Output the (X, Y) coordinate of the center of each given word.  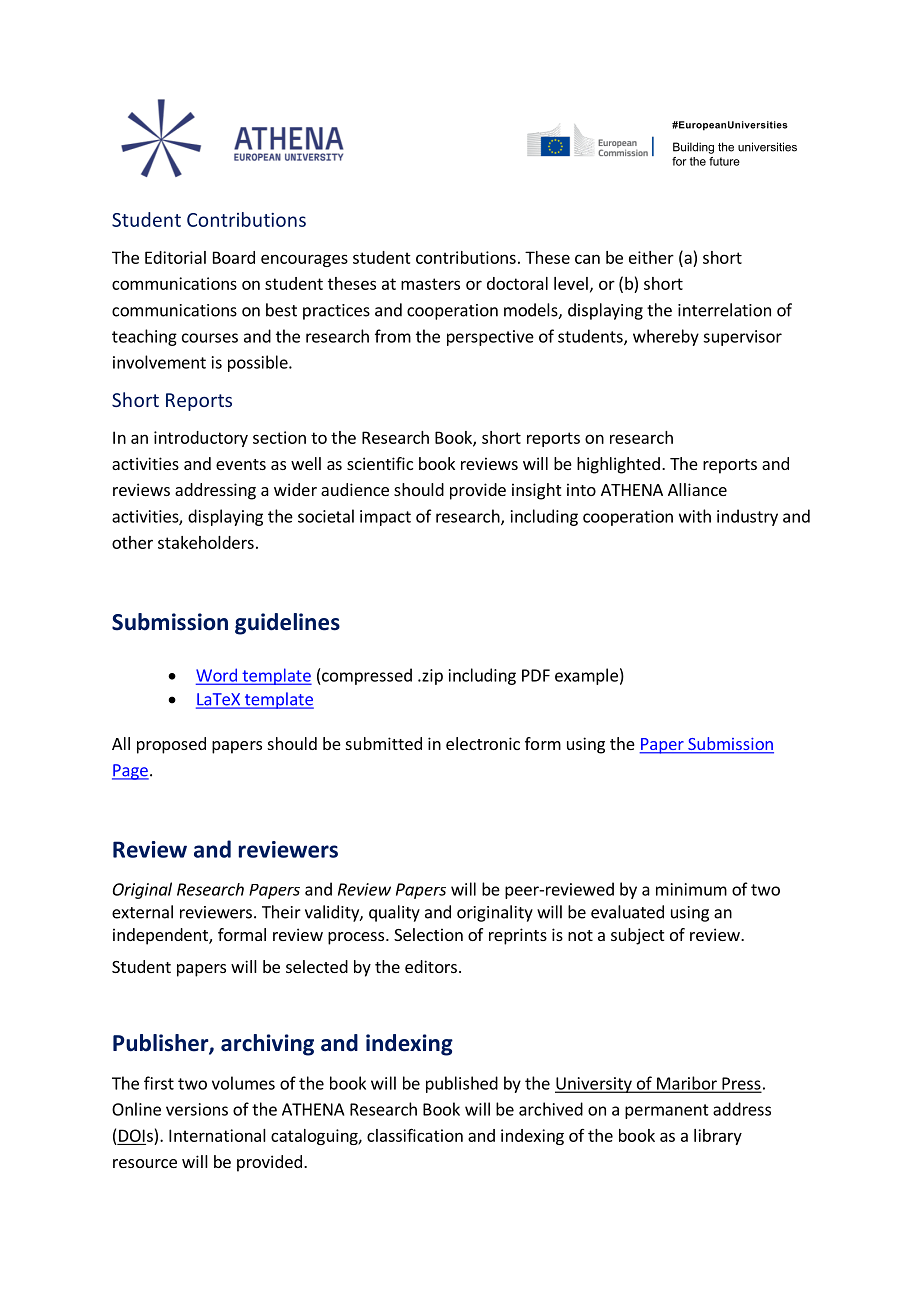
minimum (691, 889)
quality (394, 913)
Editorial (175, 257)
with (695, 516)
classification (415, 1135)
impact (385, 518)
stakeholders (206, 542)
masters (430, 284)
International (217, 1135)
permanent (667, 1111)
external (142, 912)
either (651, 257)
